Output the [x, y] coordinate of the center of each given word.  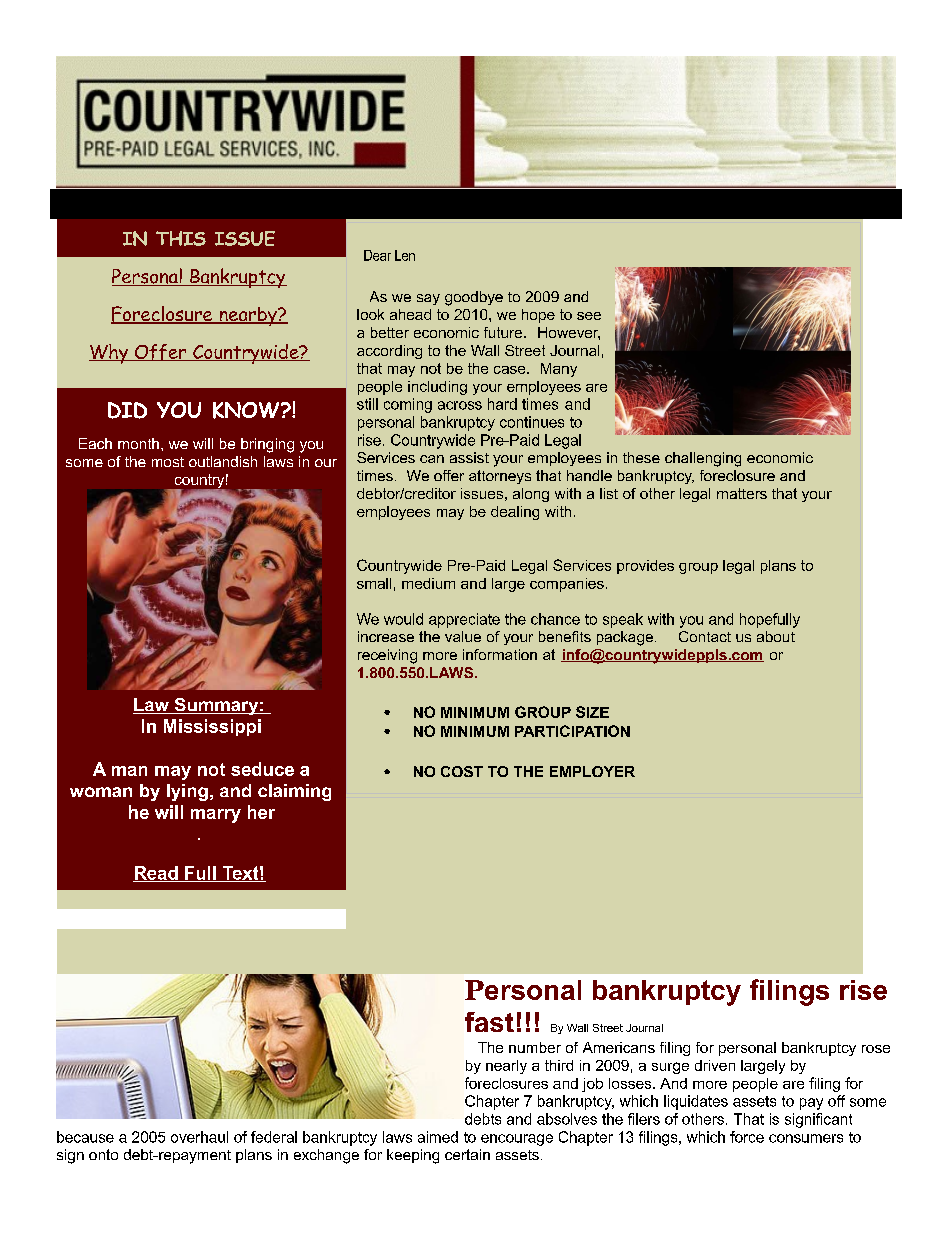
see [589, 316]
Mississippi [212, 727]
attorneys [500, 477]
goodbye [474, 298]
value [463, 636]
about [776, 636]
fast [489, 1022]
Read [156, 874]
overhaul [199, 1137]
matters [742, 493]
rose [876, 1049]
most [168, 462]
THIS [181, 238]
